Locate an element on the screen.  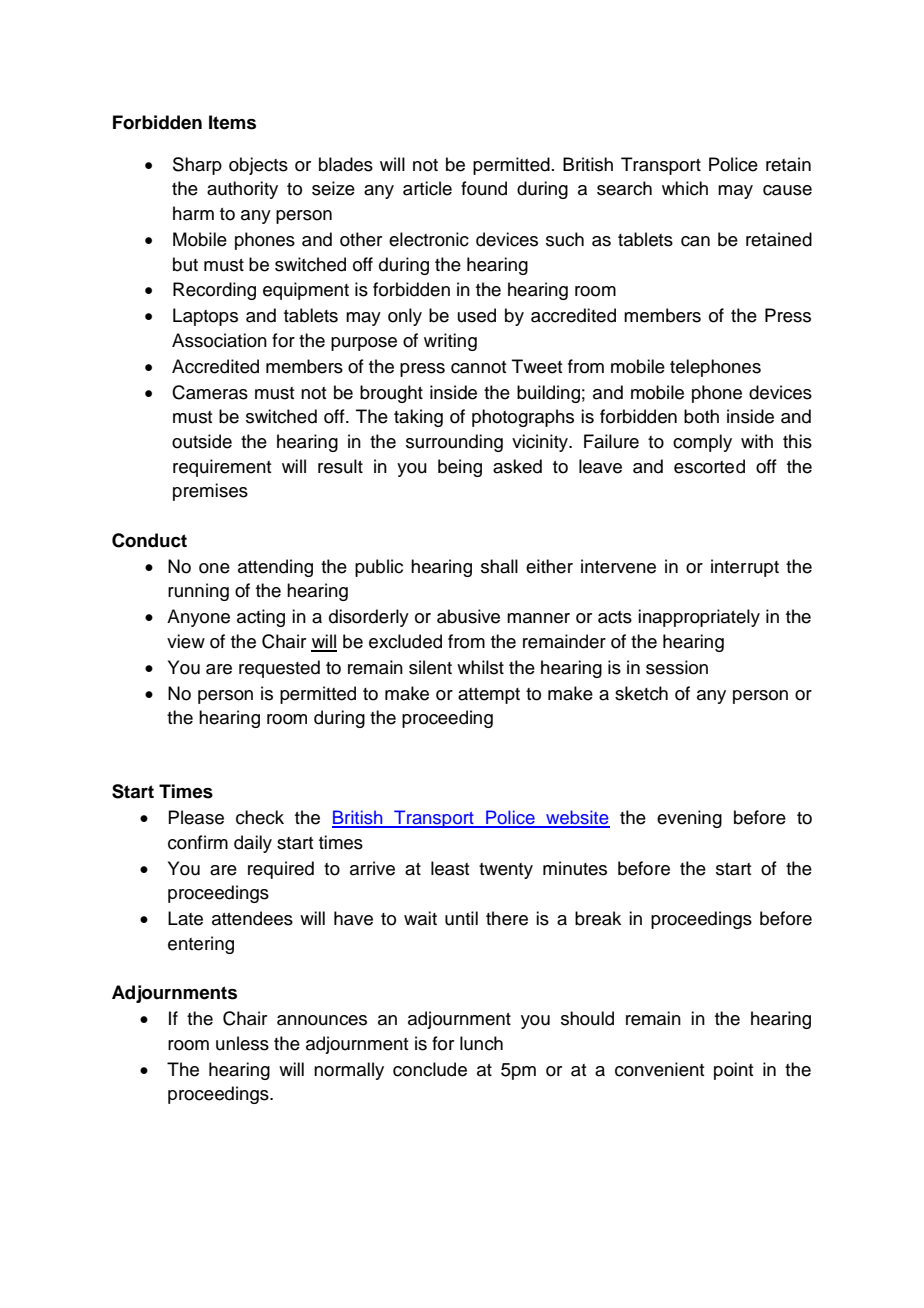
abusive is located at coordinates (468, 616).
